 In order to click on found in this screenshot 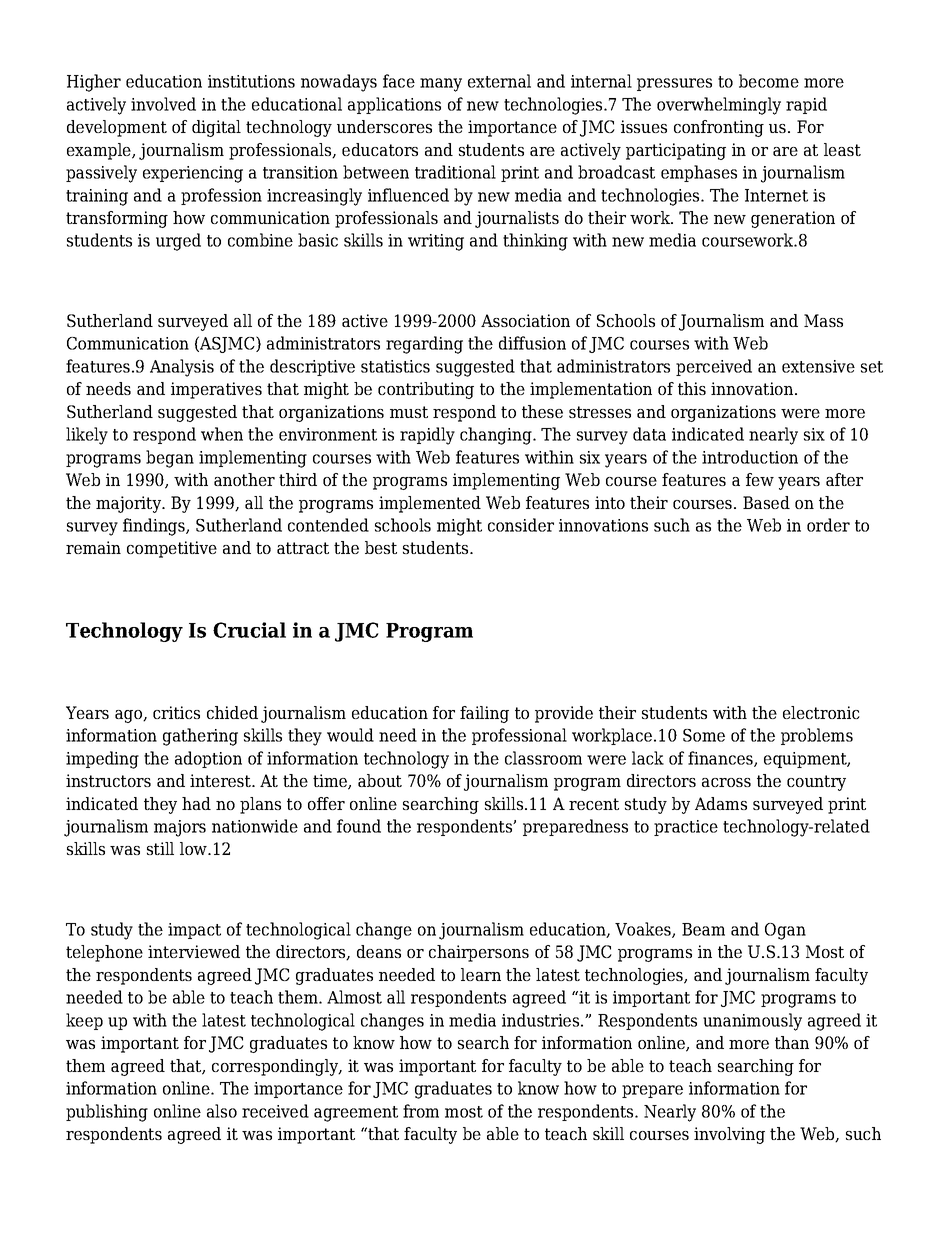, I will do `click(359, 826)`.
